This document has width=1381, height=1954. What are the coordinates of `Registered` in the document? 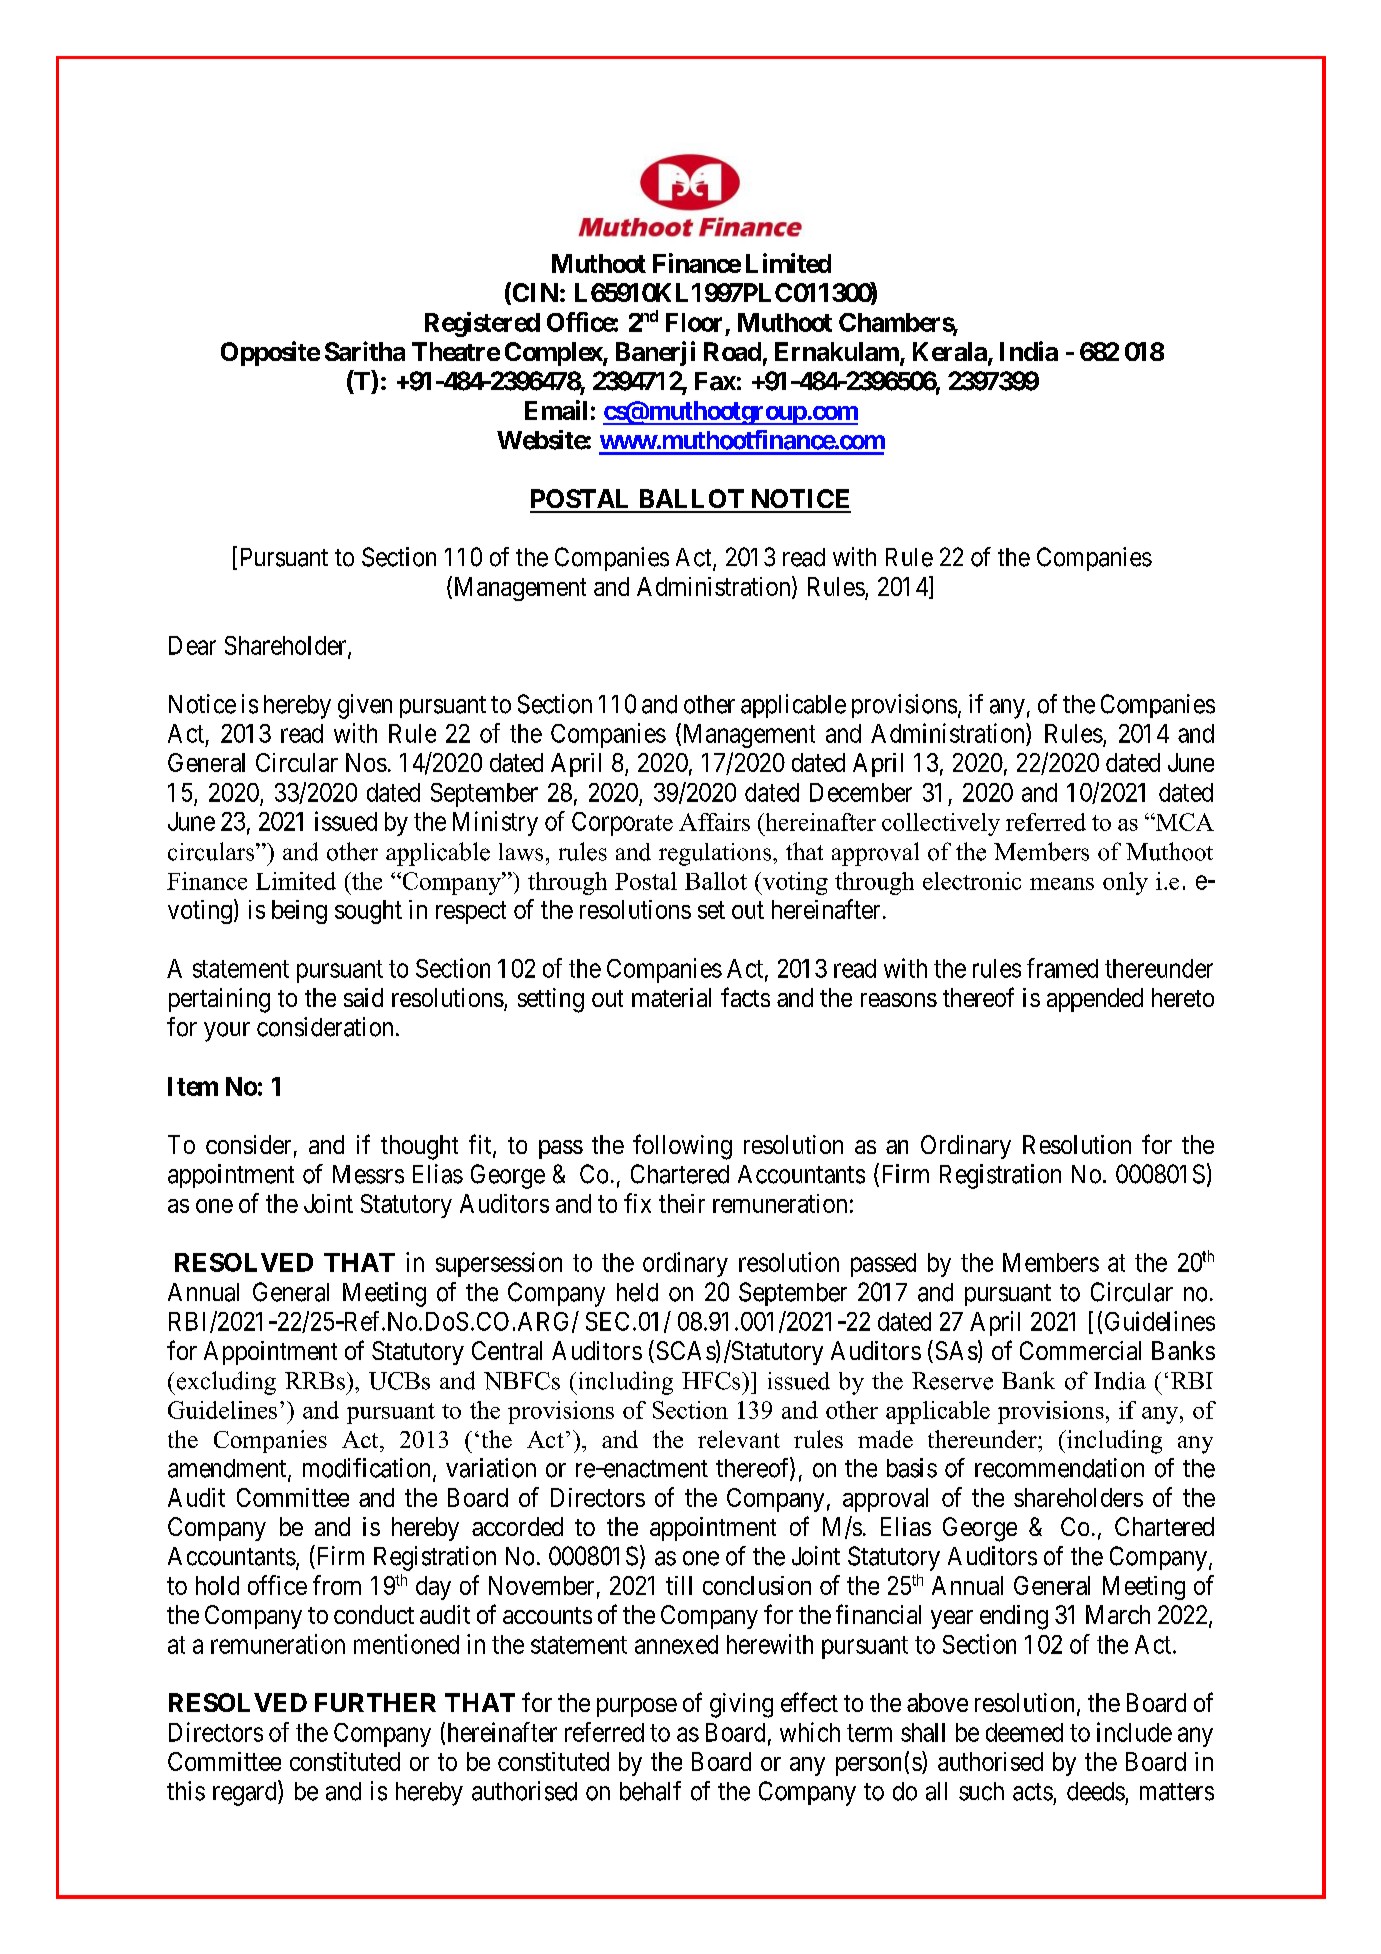 It's located at (482, 324).
